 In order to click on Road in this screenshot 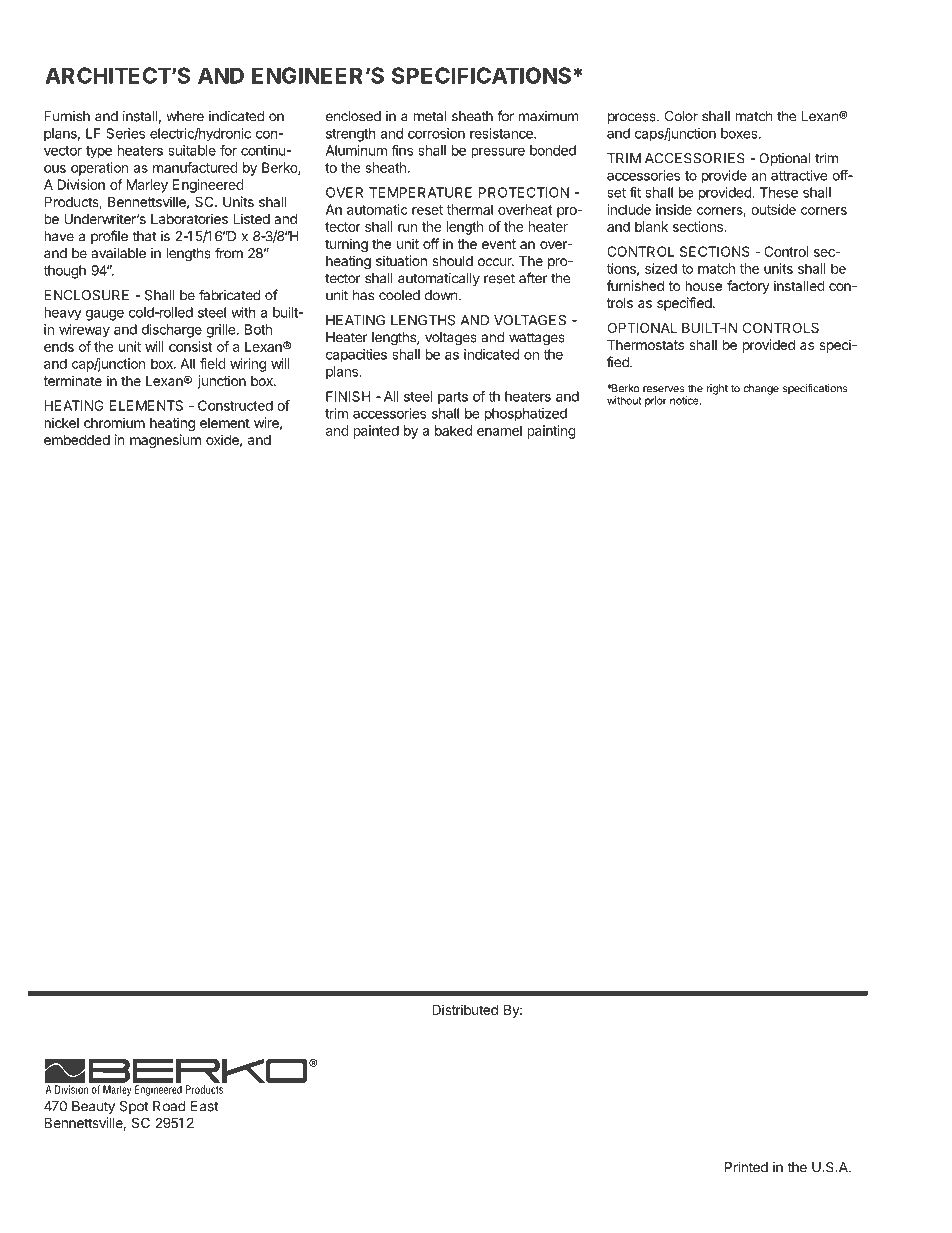, I will do `click(169, 1106)`.
